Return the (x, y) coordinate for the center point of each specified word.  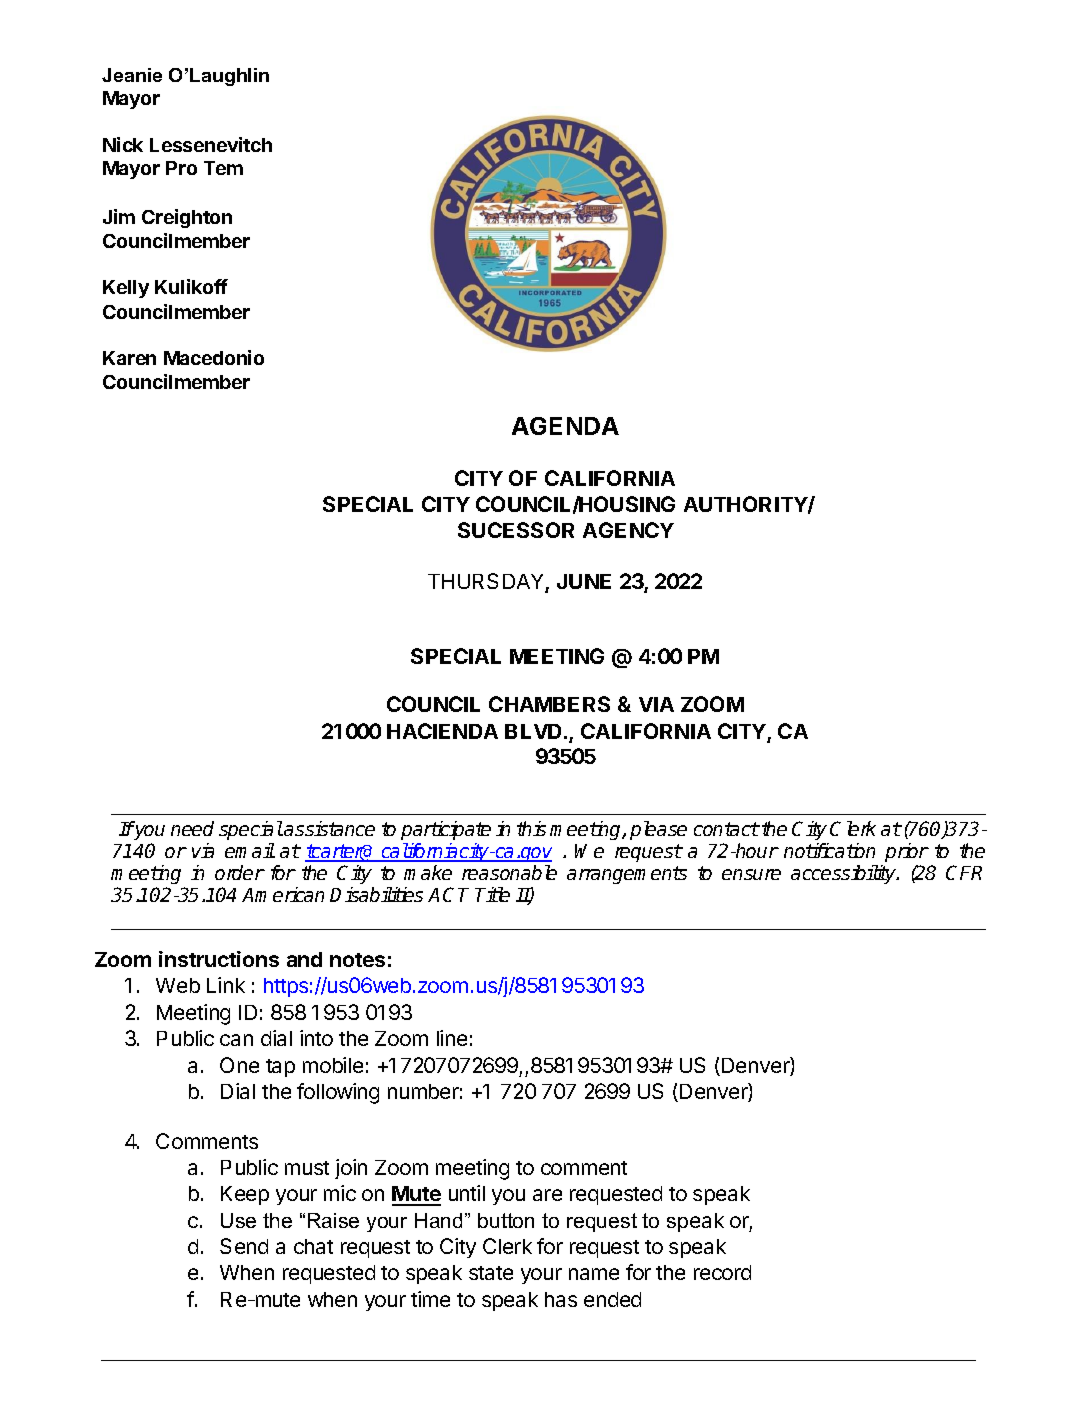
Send (244, 1246)
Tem (223, 168)
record (722, 1272)
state (491, 1273)
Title (492, 894)
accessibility (844, 874)
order (240, 872)
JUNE (584, 581)
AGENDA (565, 426)
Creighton (187, 218)
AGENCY (628, 530)
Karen (129, 358)
